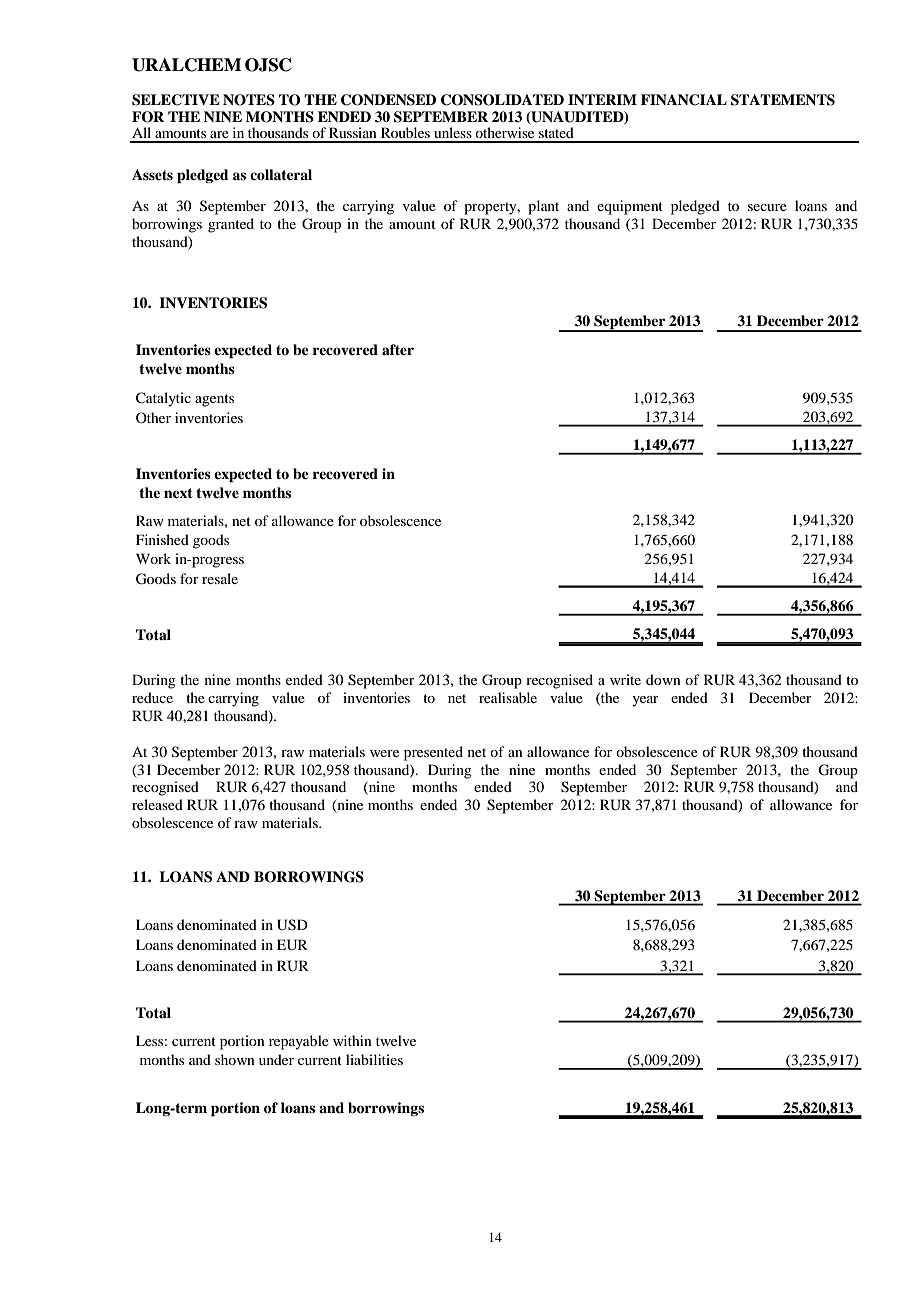 The width and height of the page is (924, 1308). Describe the element at coordinates (214, 400) in the page. I see `agents` at that location.
